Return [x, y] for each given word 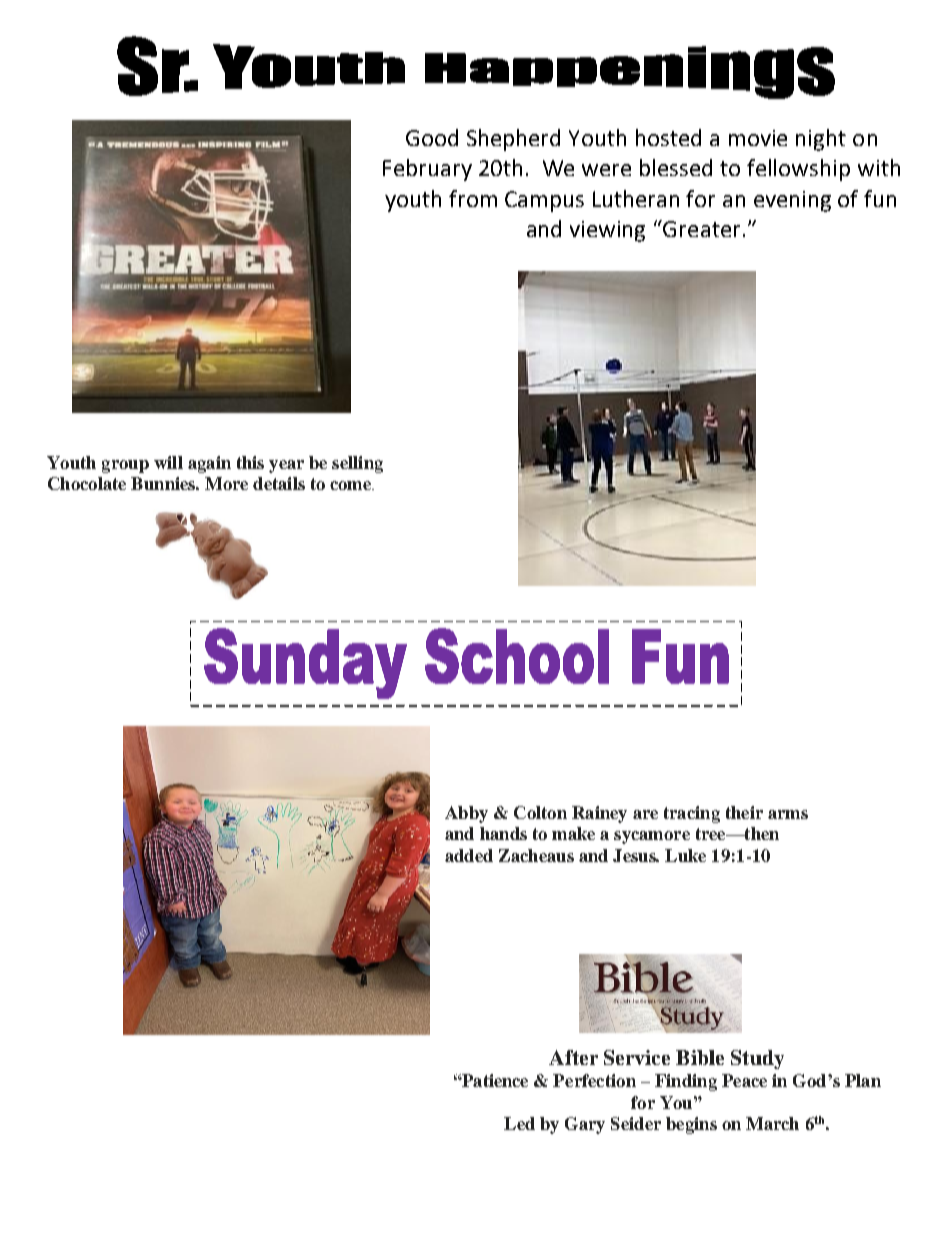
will [168, 462]
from [473, 198]
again [209, 464]
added [469, 855]
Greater [701, 229]
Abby [466, 814]
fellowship [798, 170]
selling [357, 464]
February [427, 170]
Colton [540, 812]
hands [503, 833]
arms [788, 814]
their [744, 812]
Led [519, 1123]
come [351, 485]
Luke [685, 855]
